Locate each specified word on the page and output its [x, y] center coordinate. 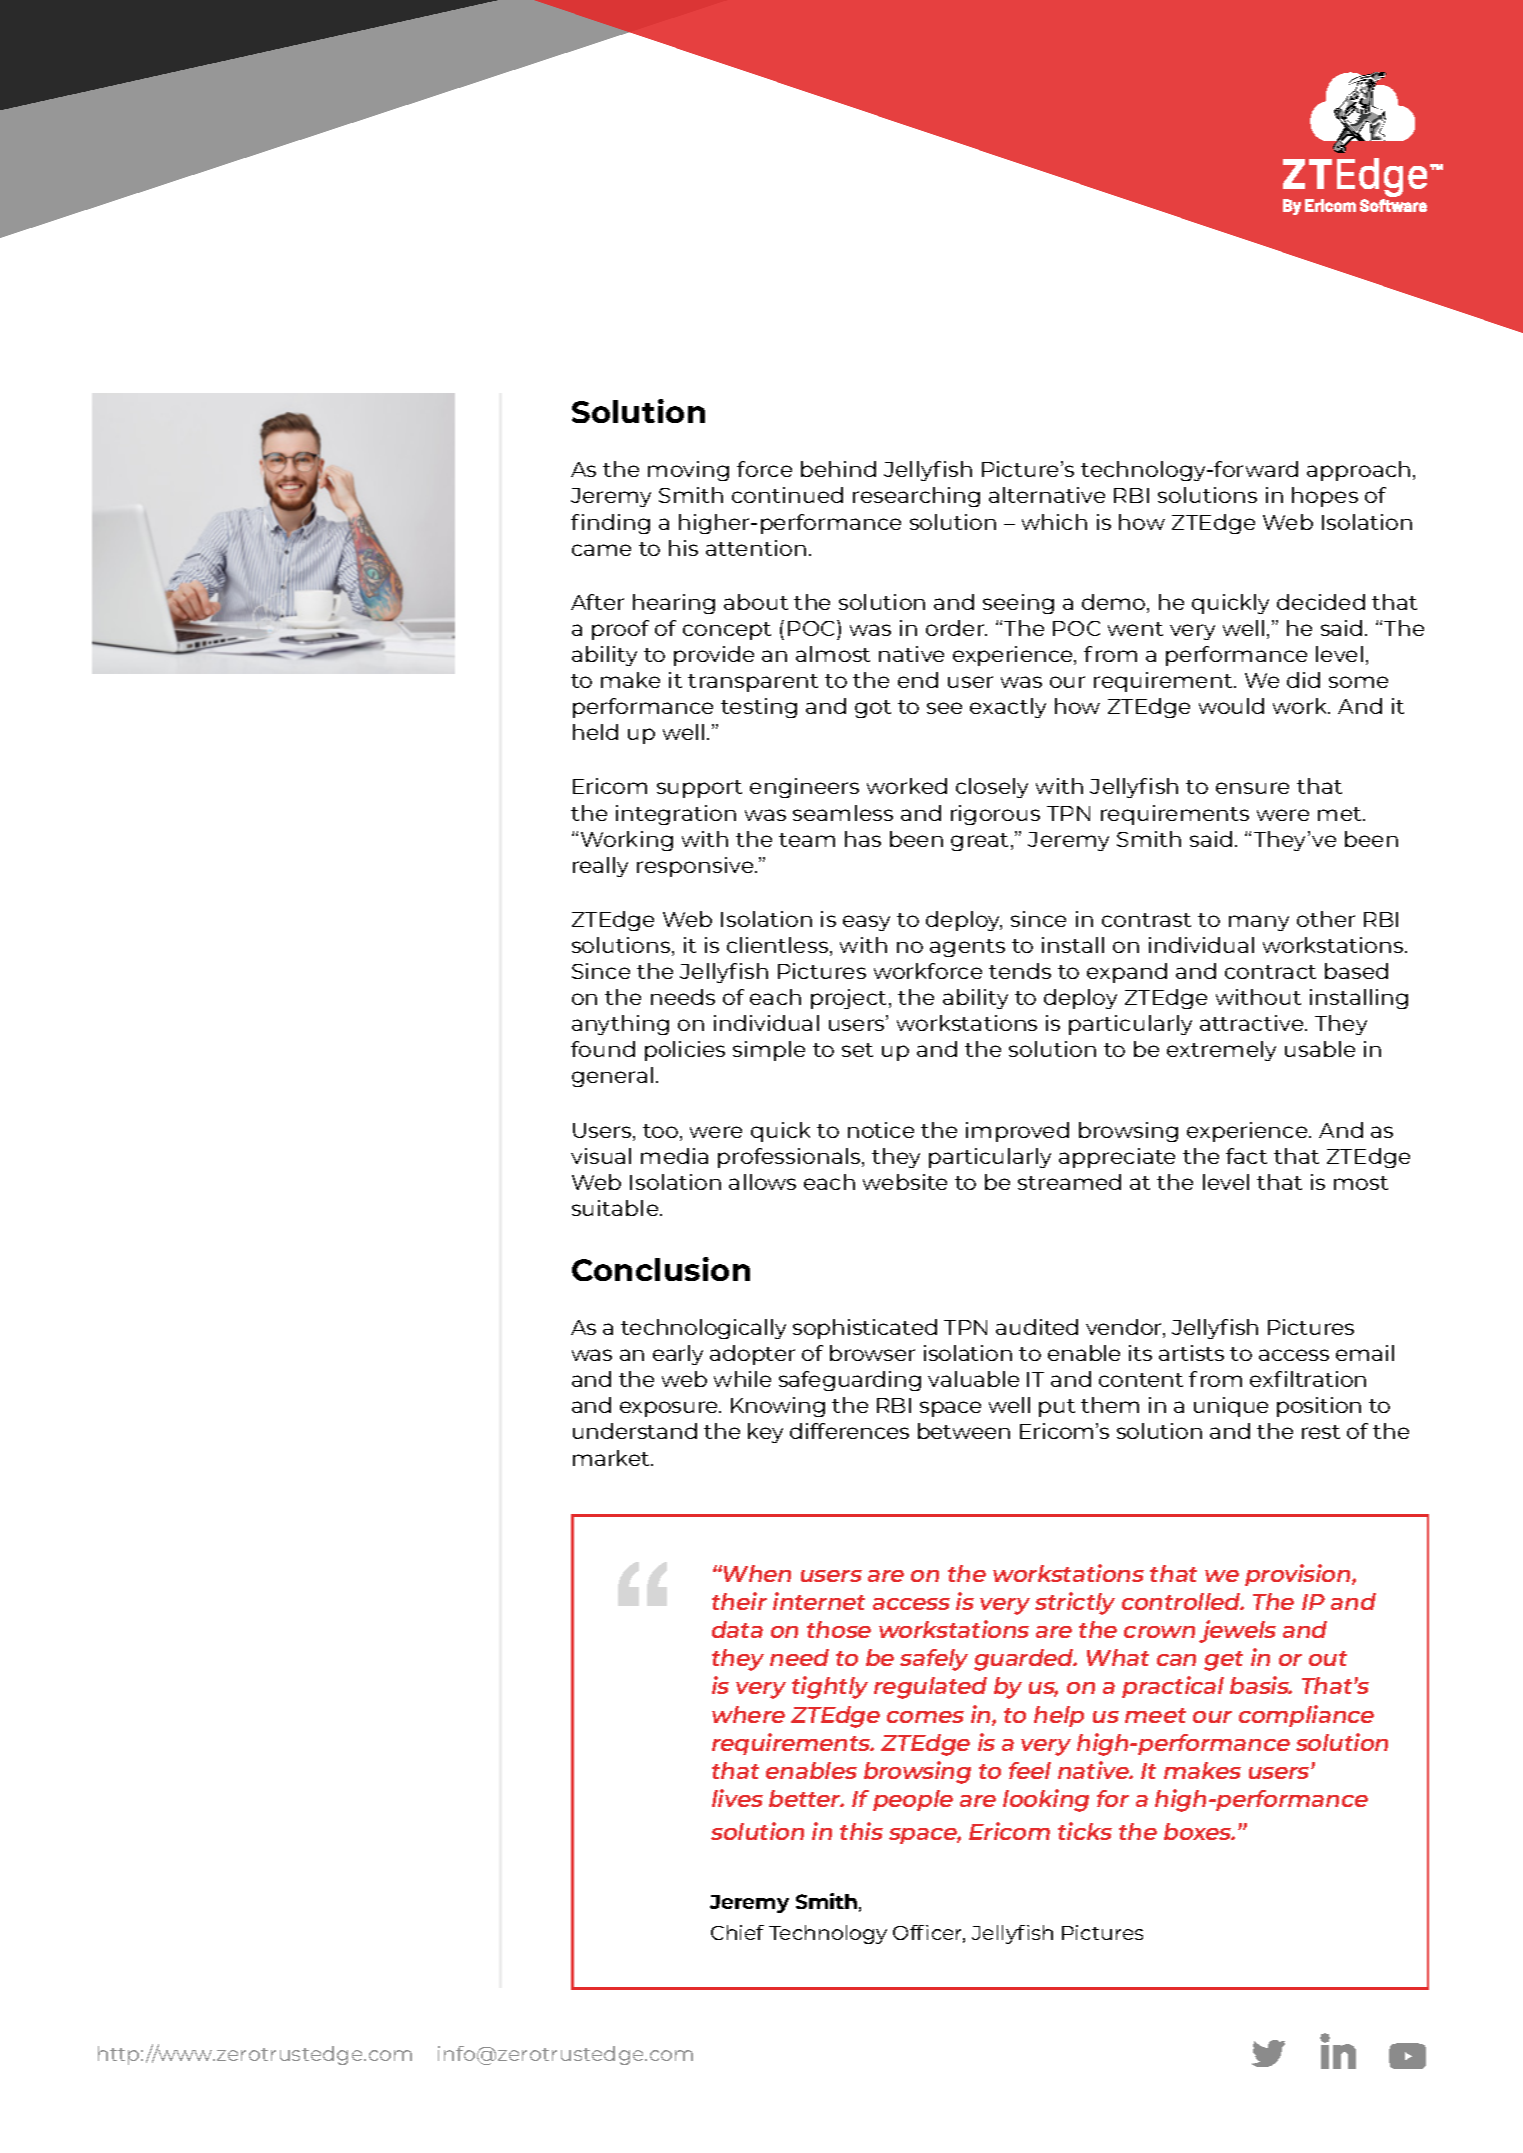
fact [1246, 1156]
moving [688, 471]
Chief [737, 1932]
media [674, 1156]
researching [916, 497]
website [905, 1182]
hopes [1325, 497]
